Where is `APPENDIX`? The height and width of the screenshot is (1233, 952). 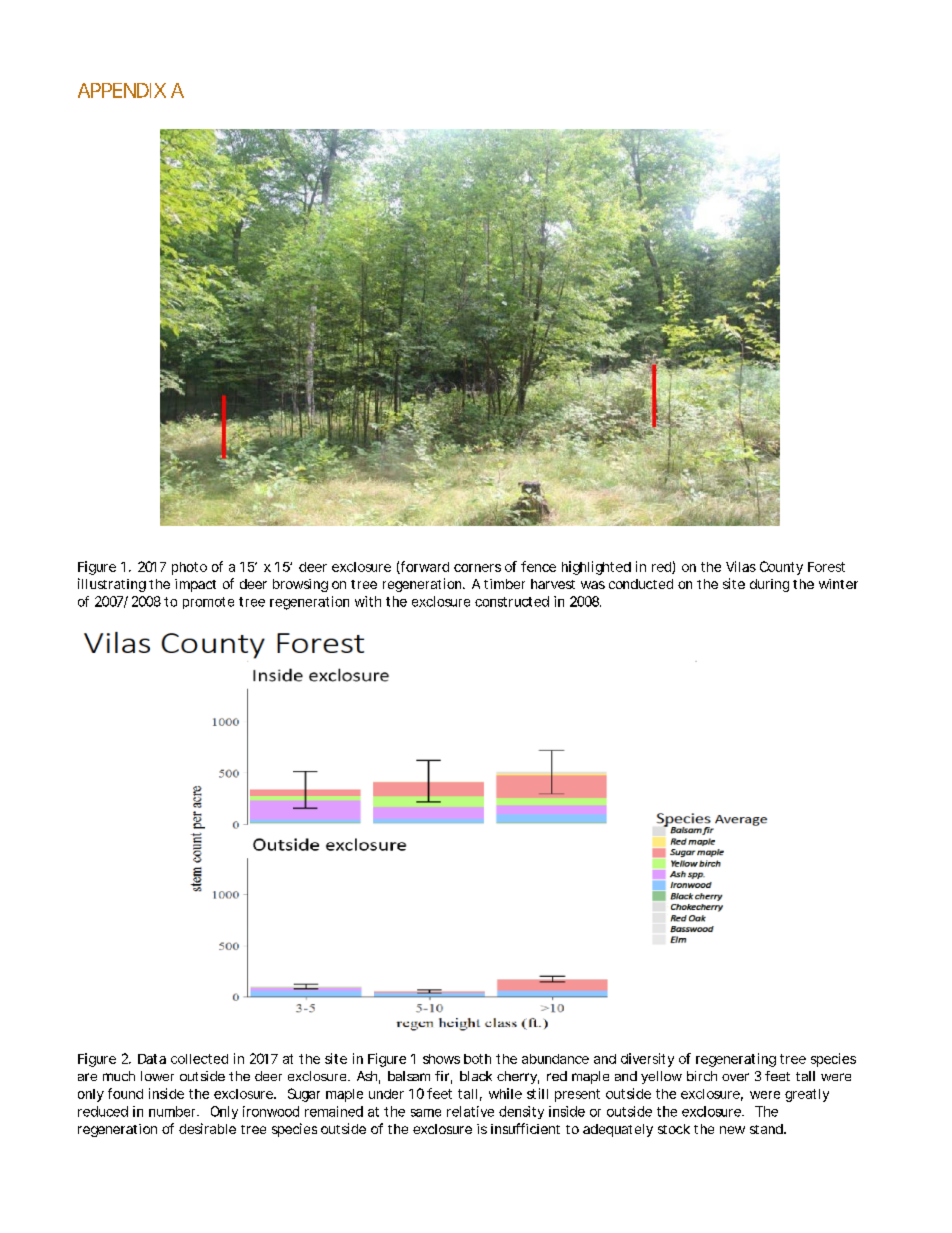
APPENDIX is located at coordinates (122, 90).
